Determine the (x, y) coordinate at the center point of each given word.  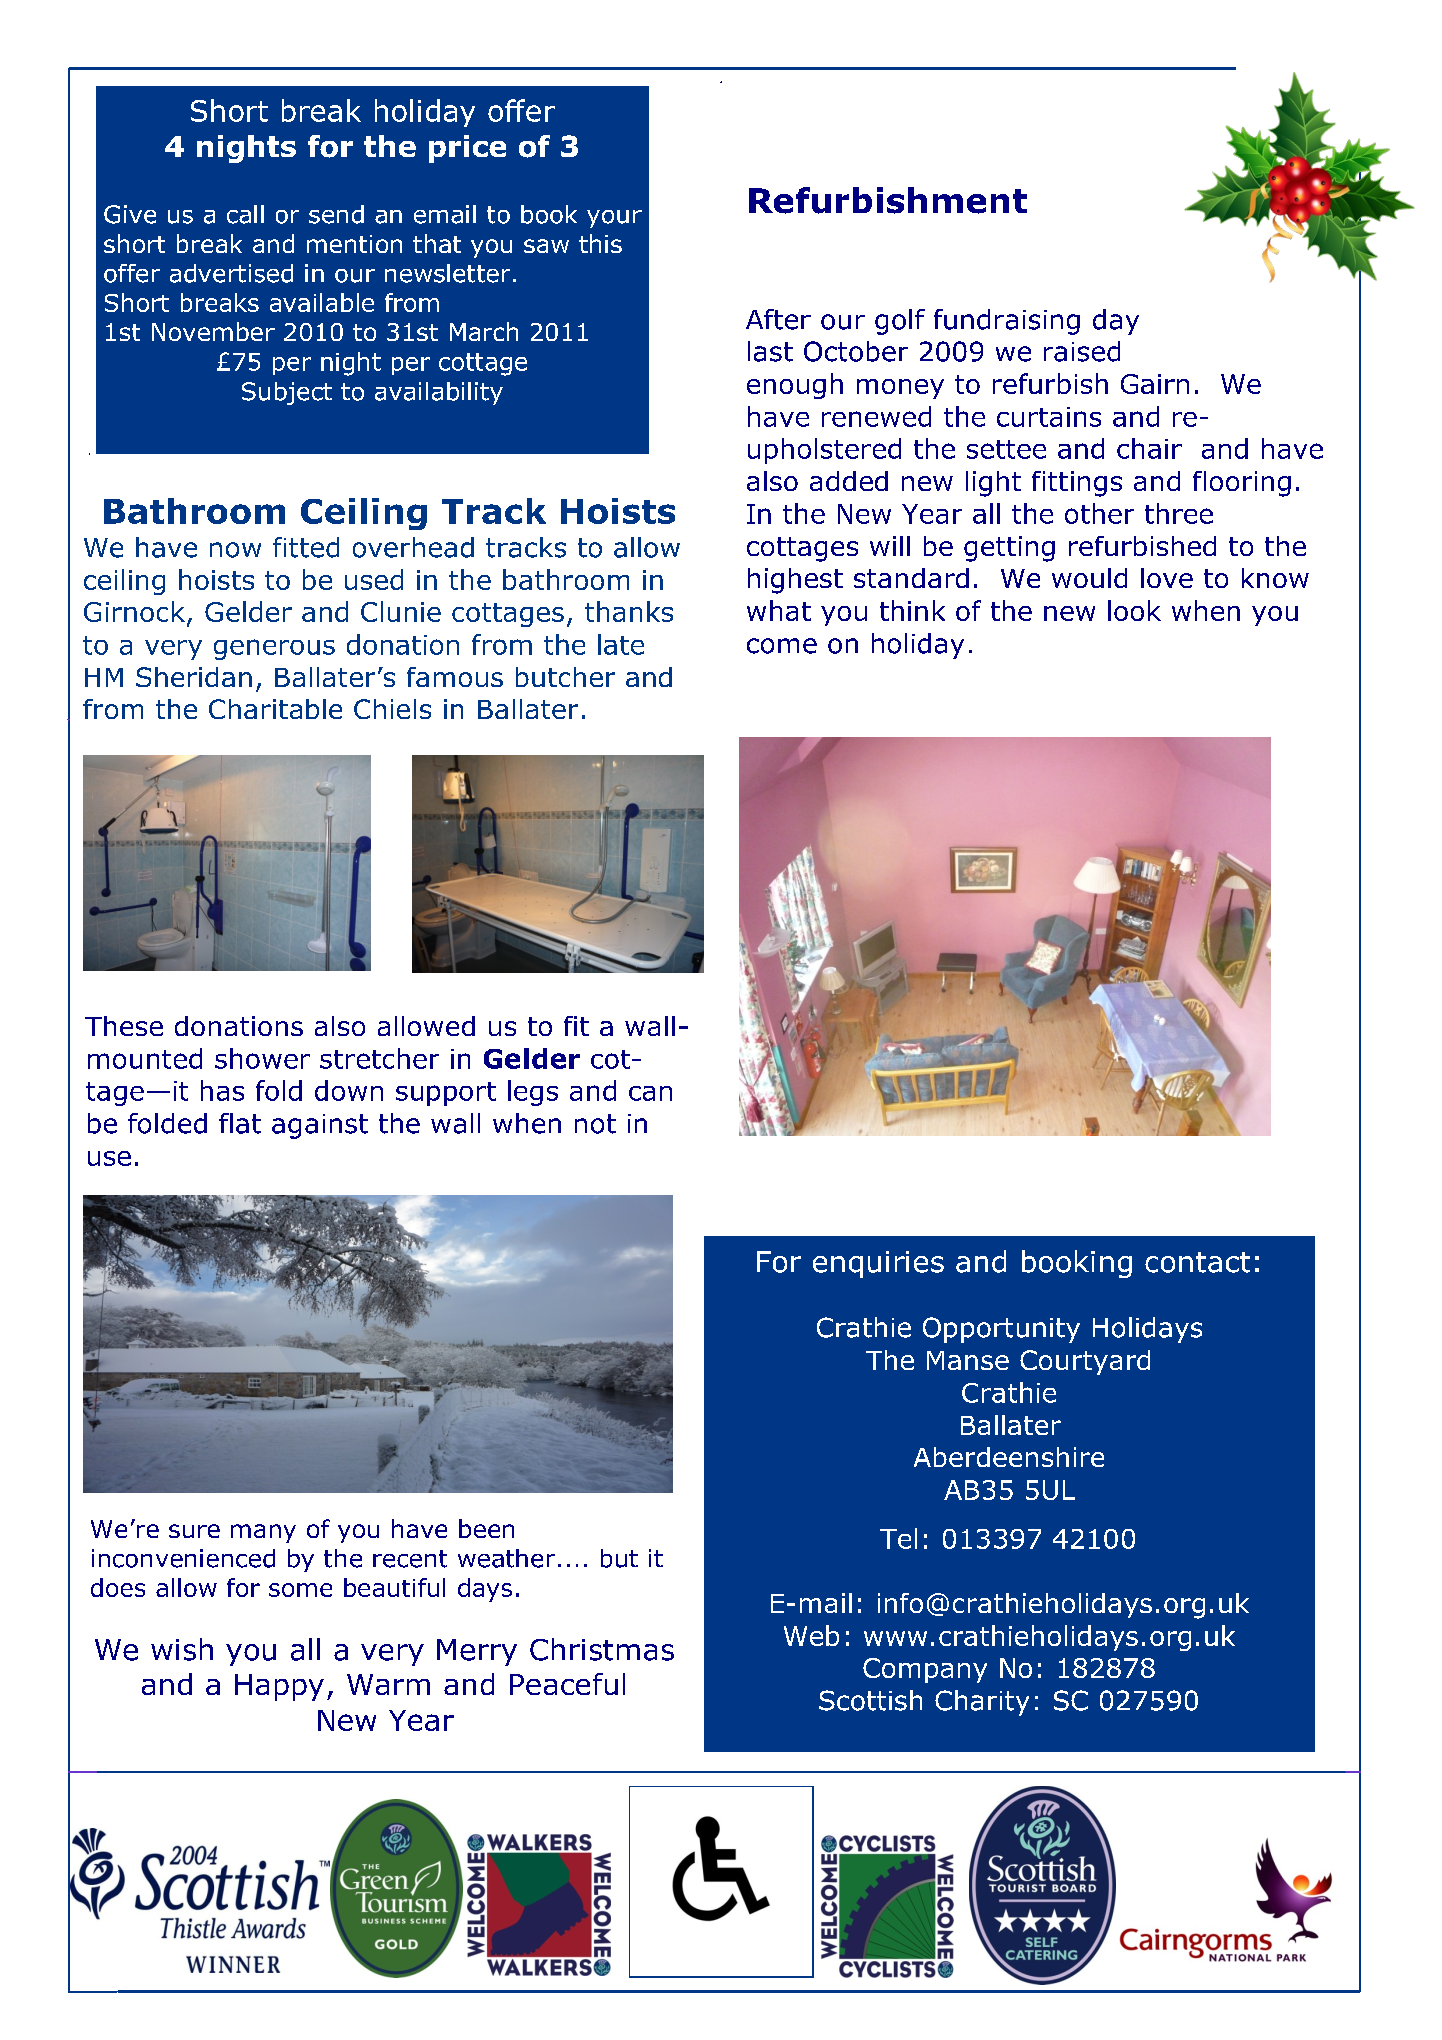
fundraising (1007, 322)
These (124, 1026)
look (1134, 610)
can (650, 1093)
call (245, 214)
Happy (279, 1687)
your (614, 219)
